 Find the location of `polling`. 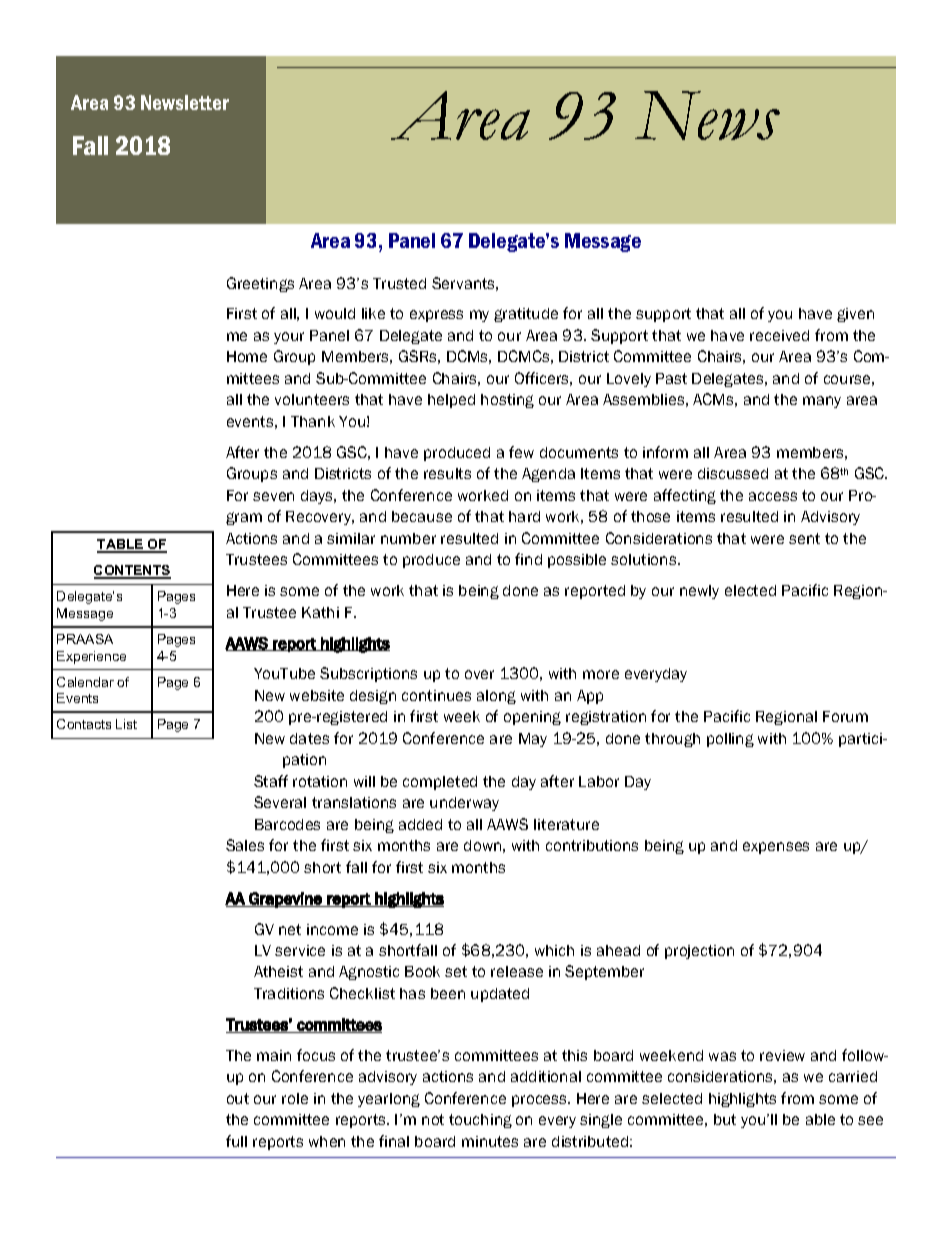

polling is located at coordinates (730, 740).
